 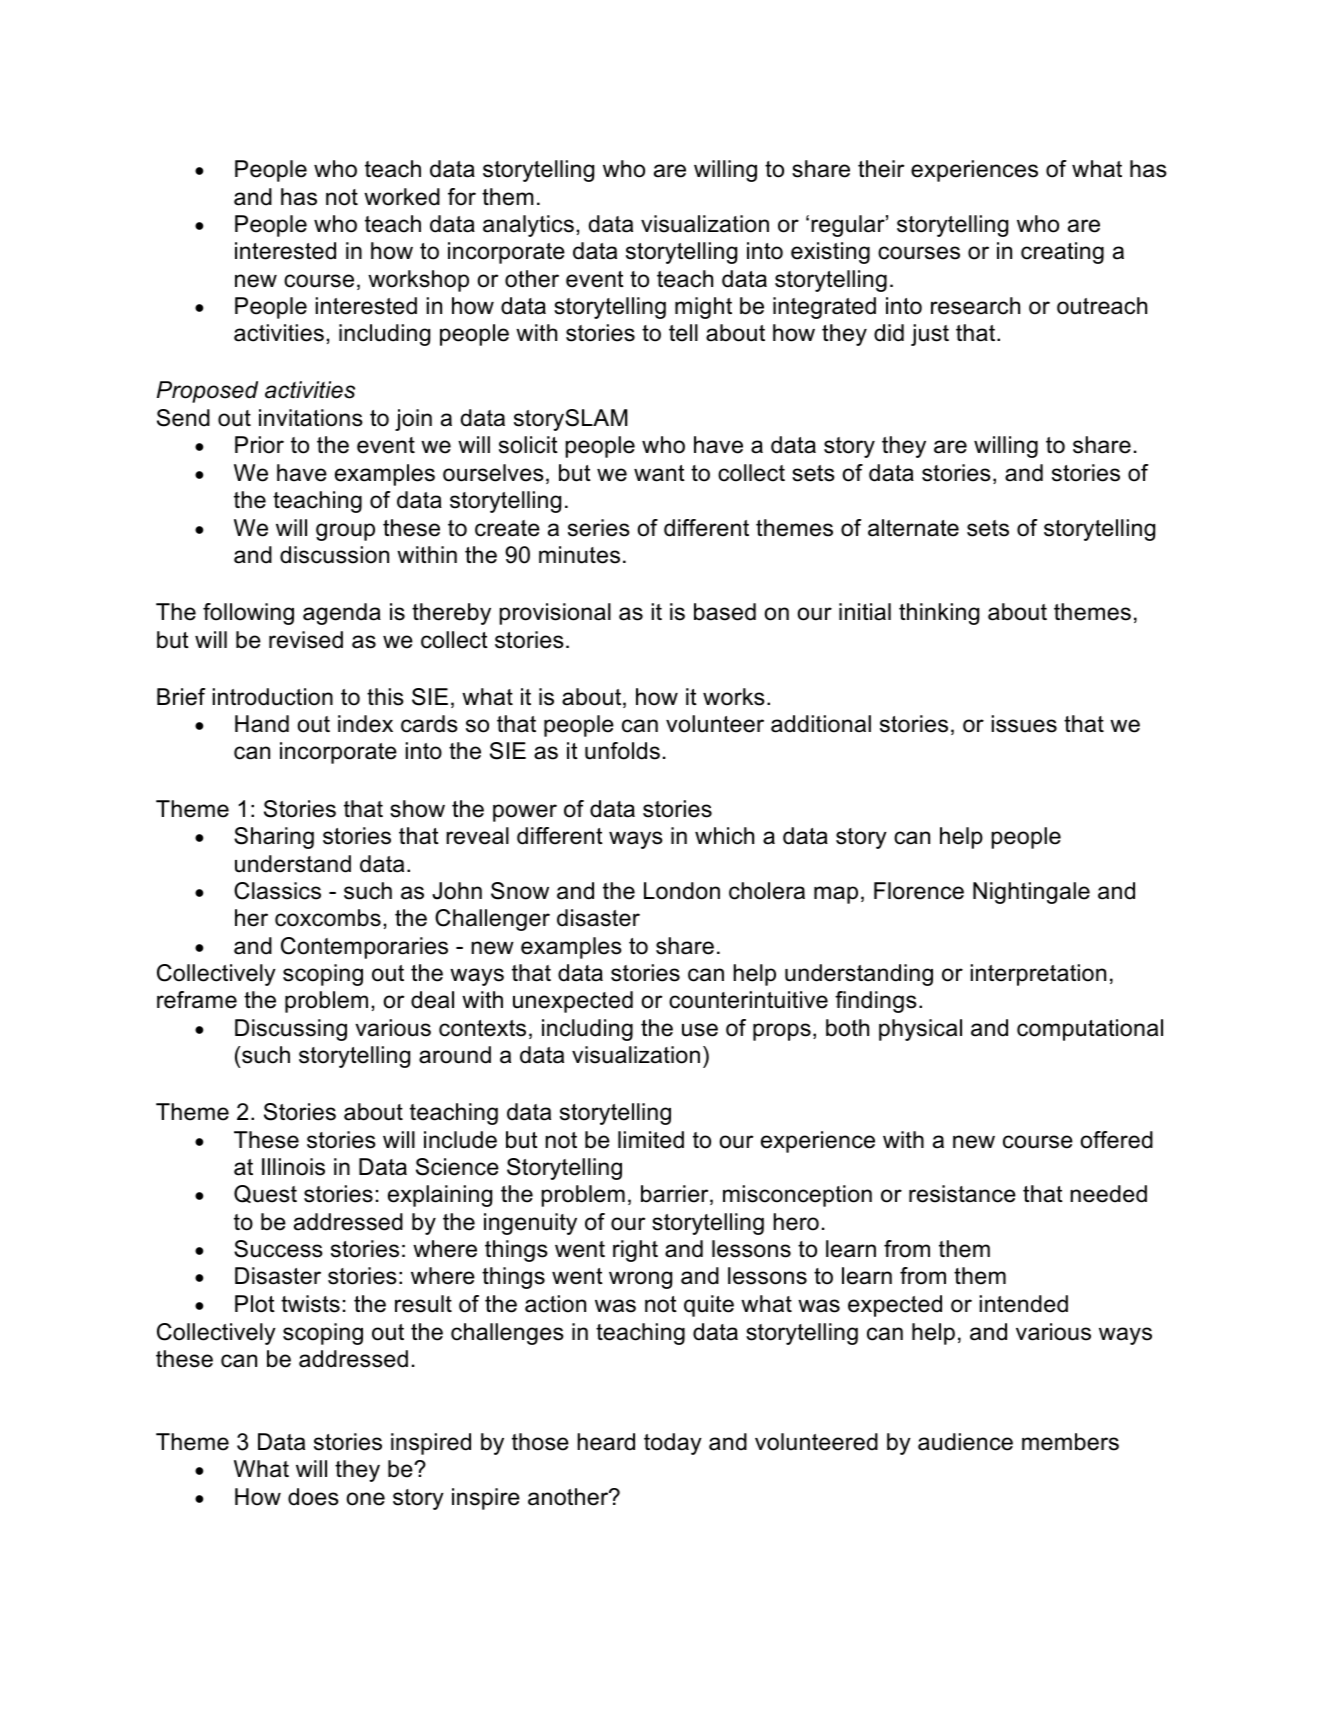 What do you see at coordinates (673, 1444) in the image?
I see `today` at bounding box center [673, 1444].
